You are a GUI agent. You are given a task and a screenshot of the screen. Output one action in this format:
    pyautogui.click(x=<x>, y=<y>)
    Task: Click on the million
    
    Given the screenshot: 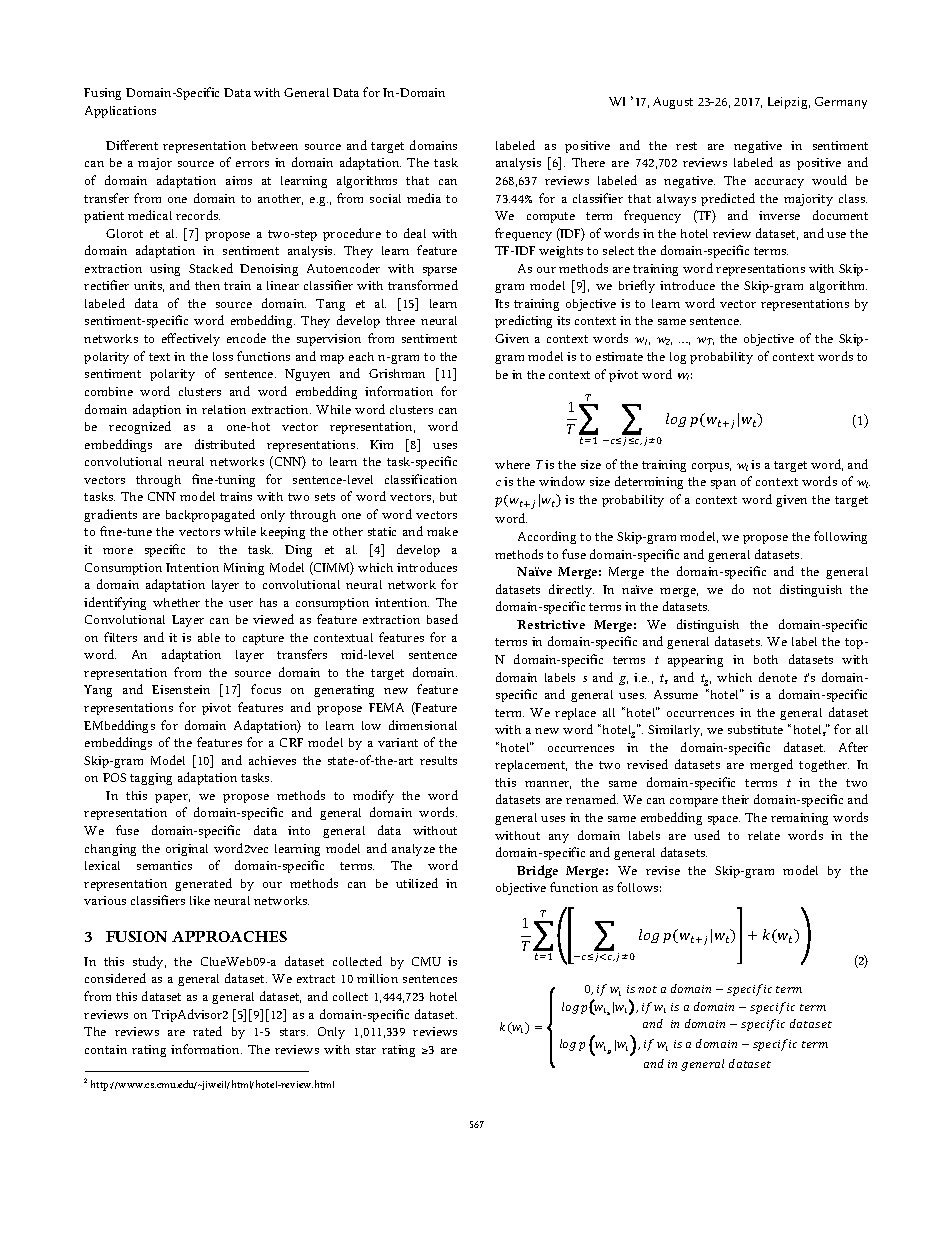 What is the action you would take?
    pyautogui.click(x=377, y=978)
